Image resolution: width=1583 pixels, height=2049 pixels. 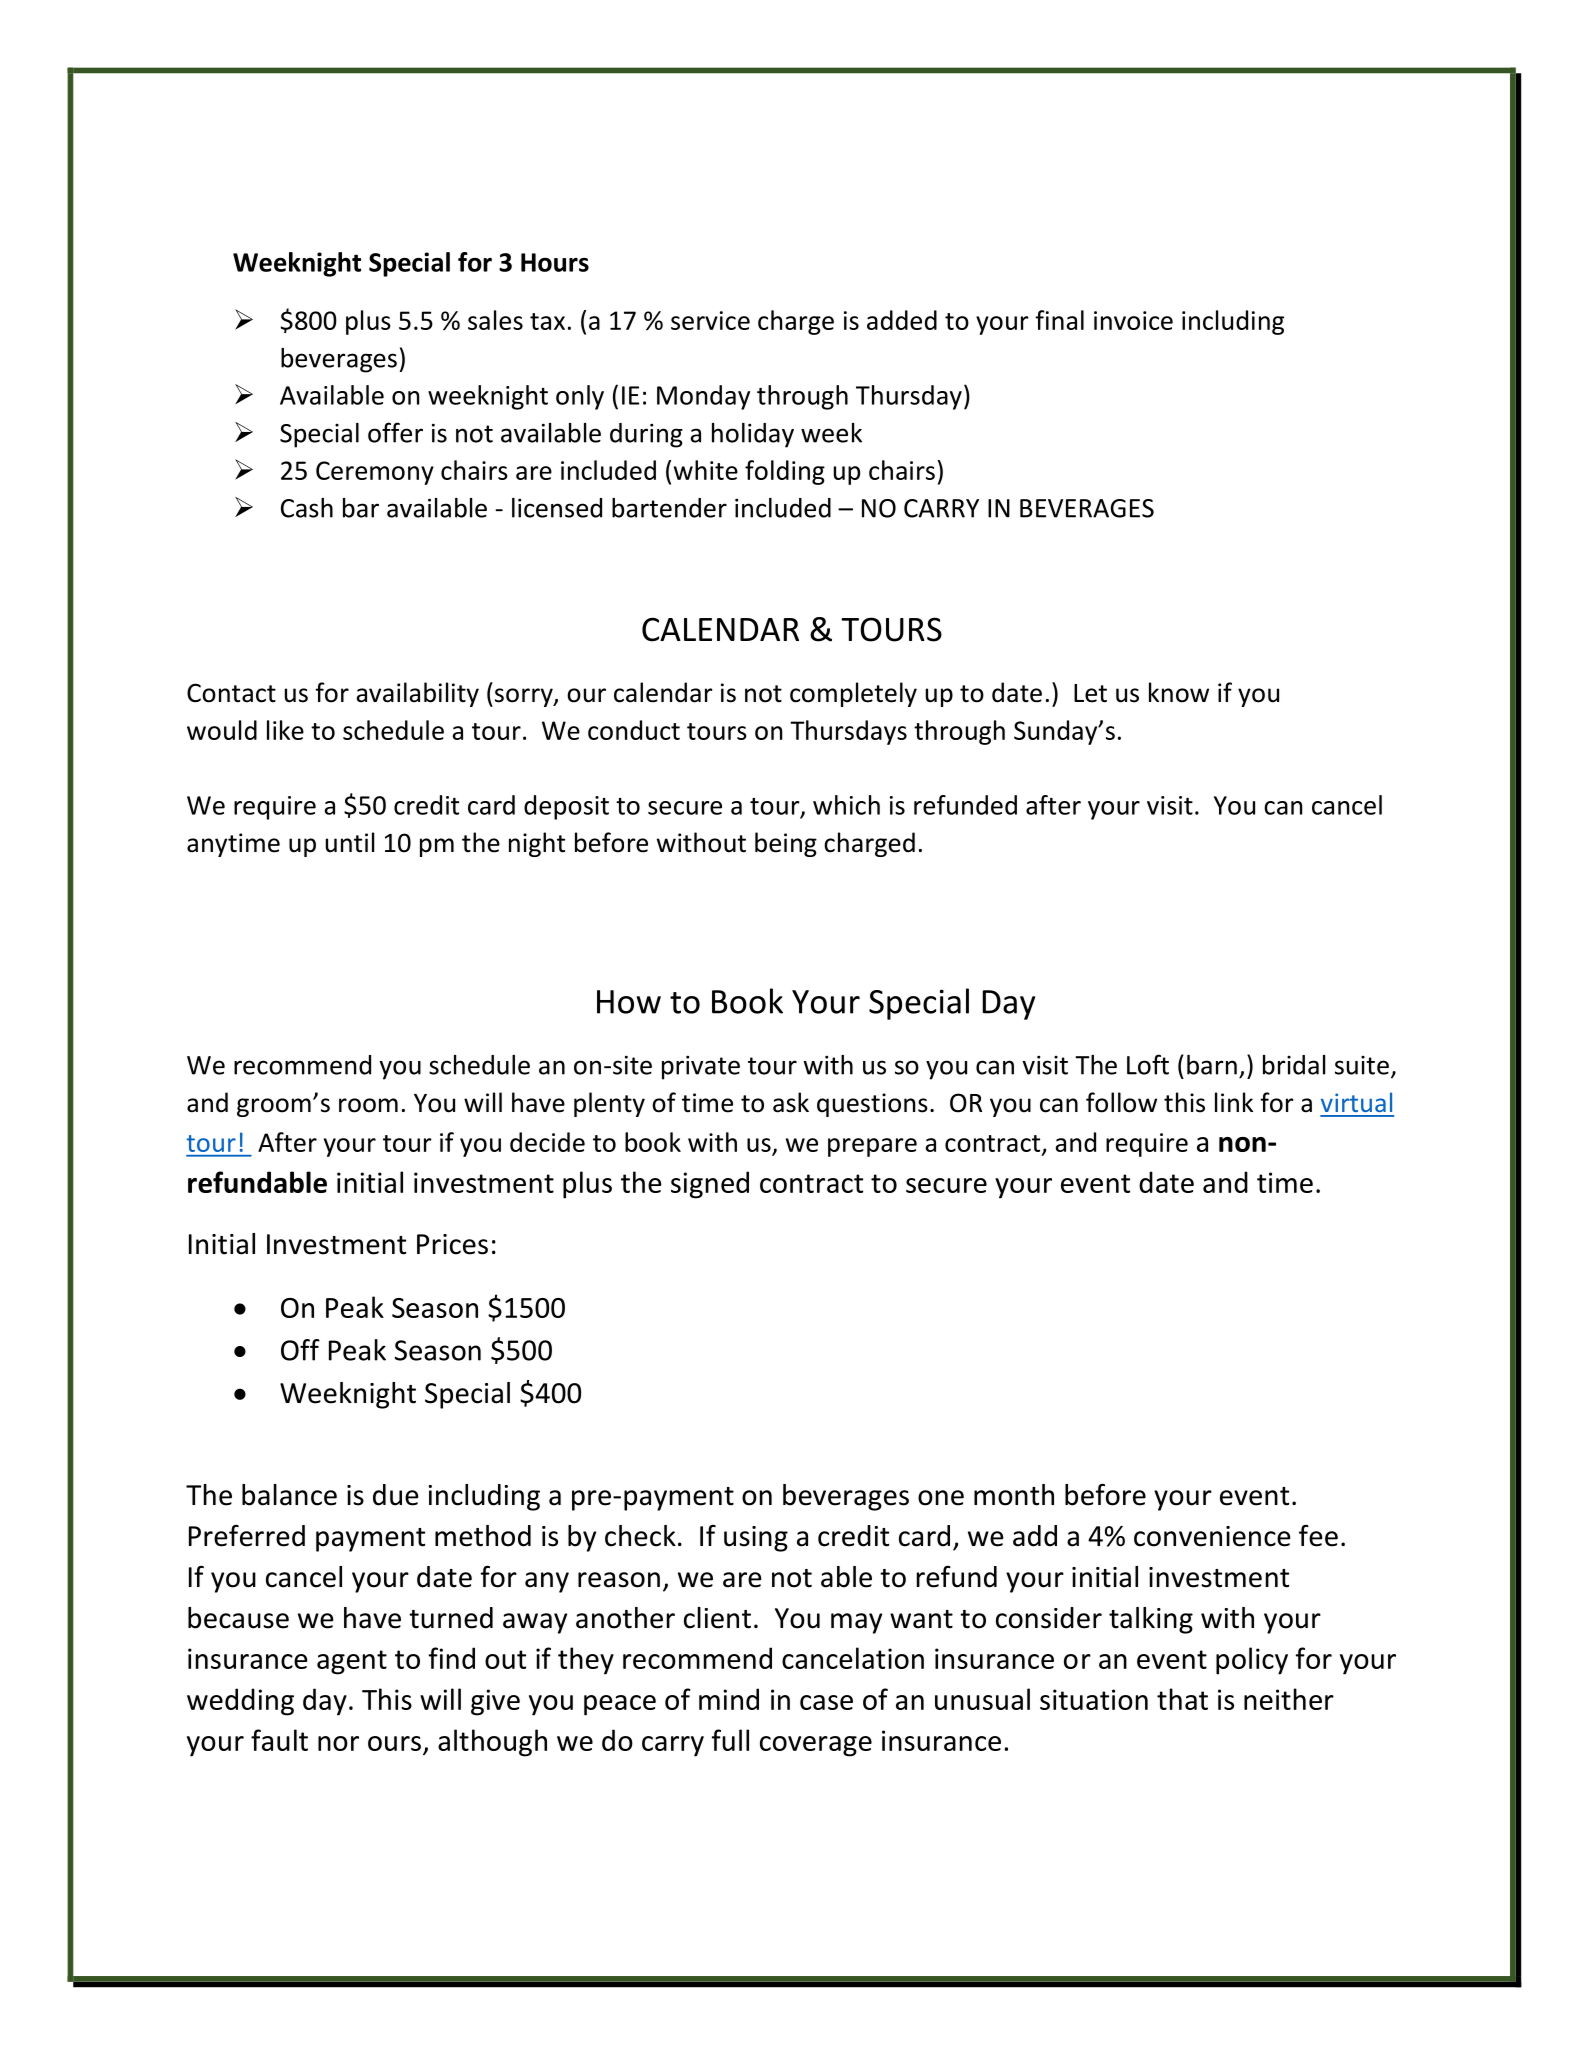 I want to click on barn, so click(x=1212, y=1065).
